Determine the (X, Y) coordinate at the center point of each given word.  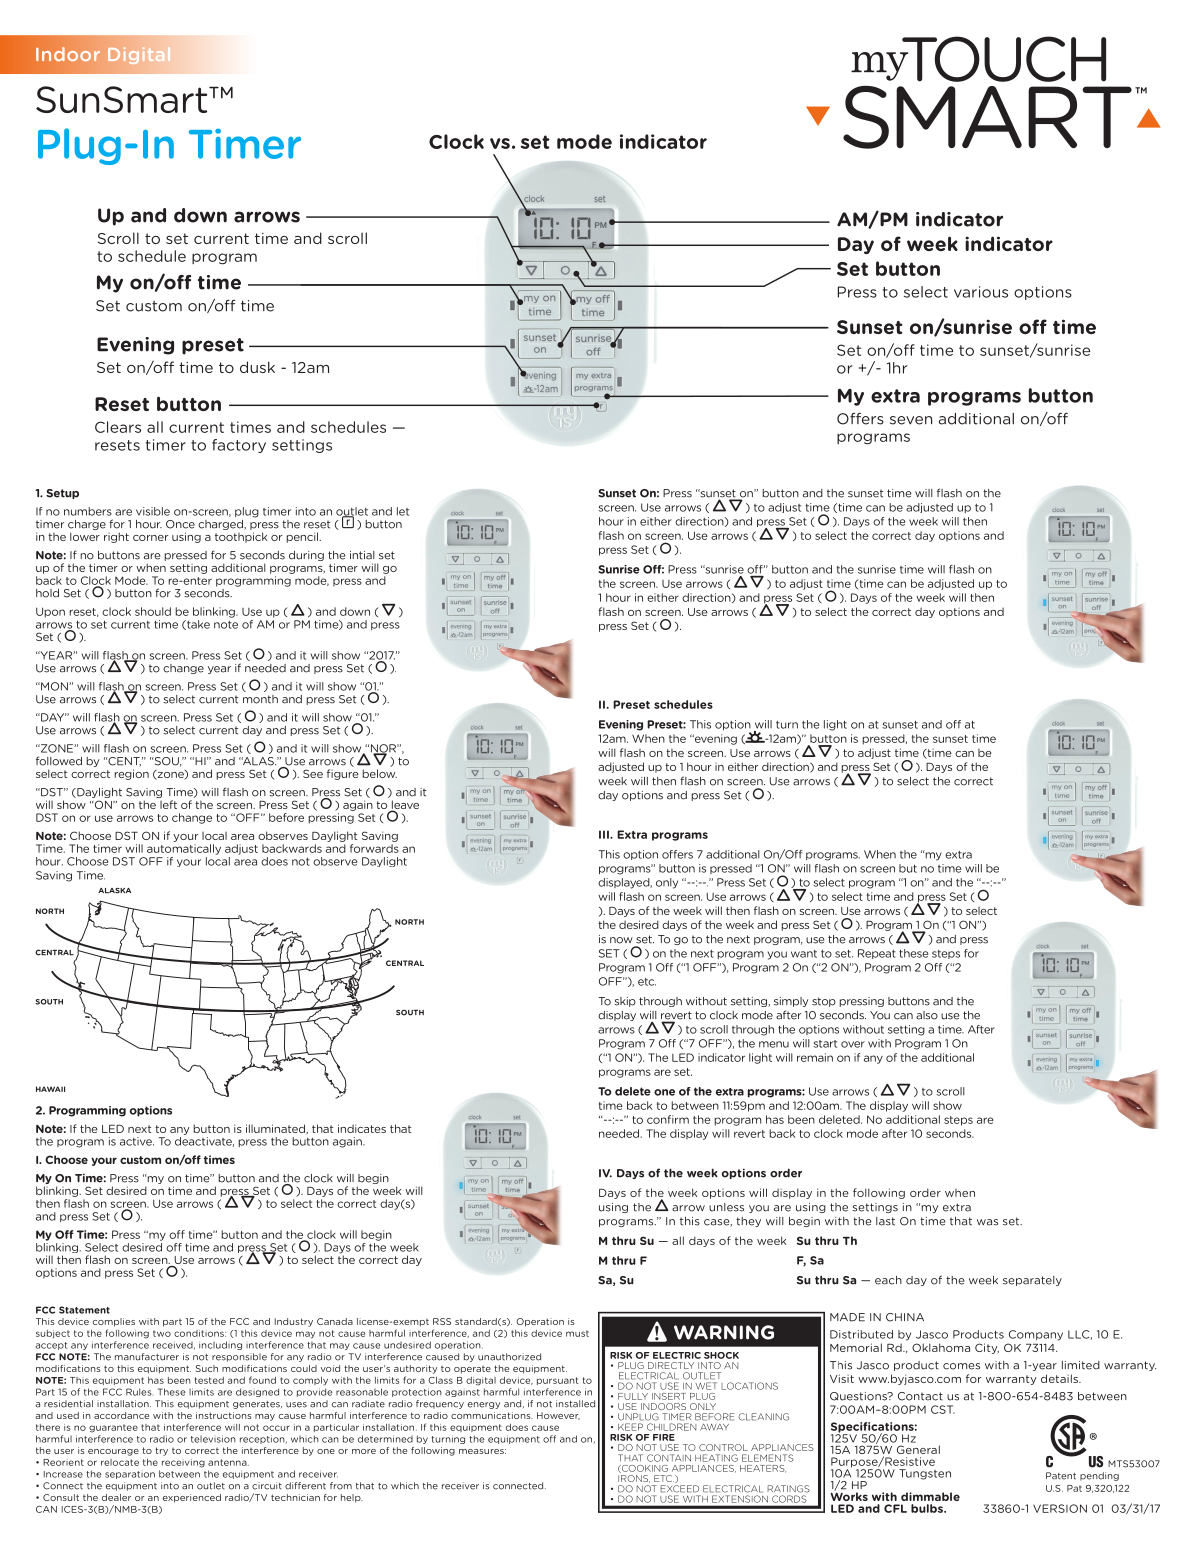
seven (911, 420)
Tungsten (925, 1474)
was (987, 1222)
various (981, 292)
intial (362, 555)
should (153, 611)
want (804, 954)
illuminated (276, 1128)
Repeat (877, 954)
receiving (183, 1463)
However (558, 1416)
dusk (257, 367)
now (621, 940)
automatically (184, 849)
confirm (668, 1119)
